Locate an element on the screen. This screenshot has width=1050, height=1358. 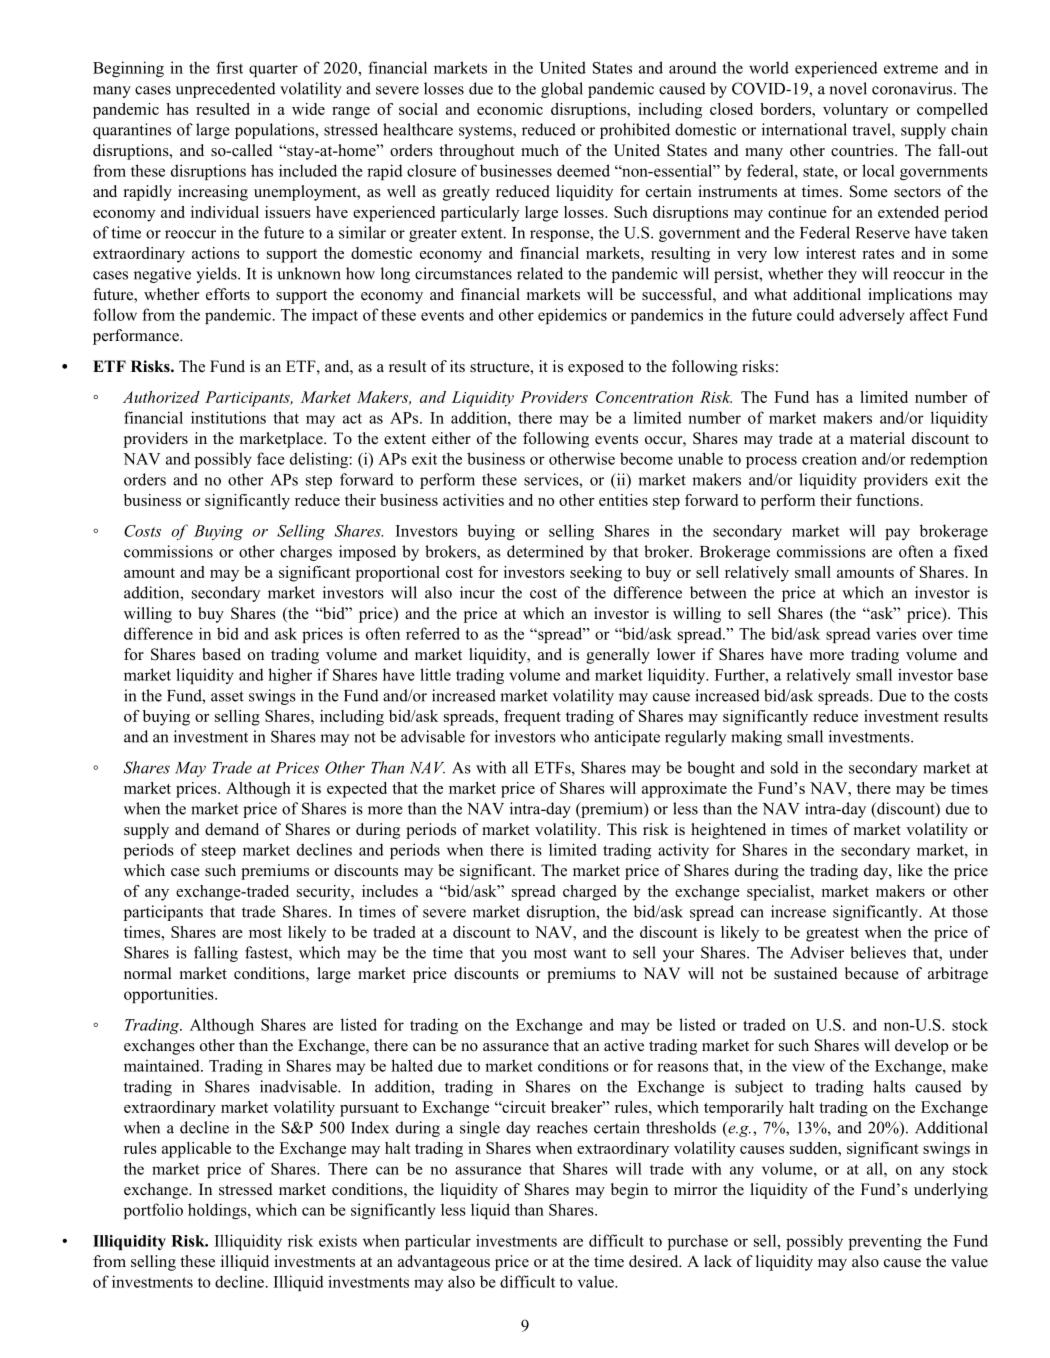
holdings is located at coordinates (218, 1211).
